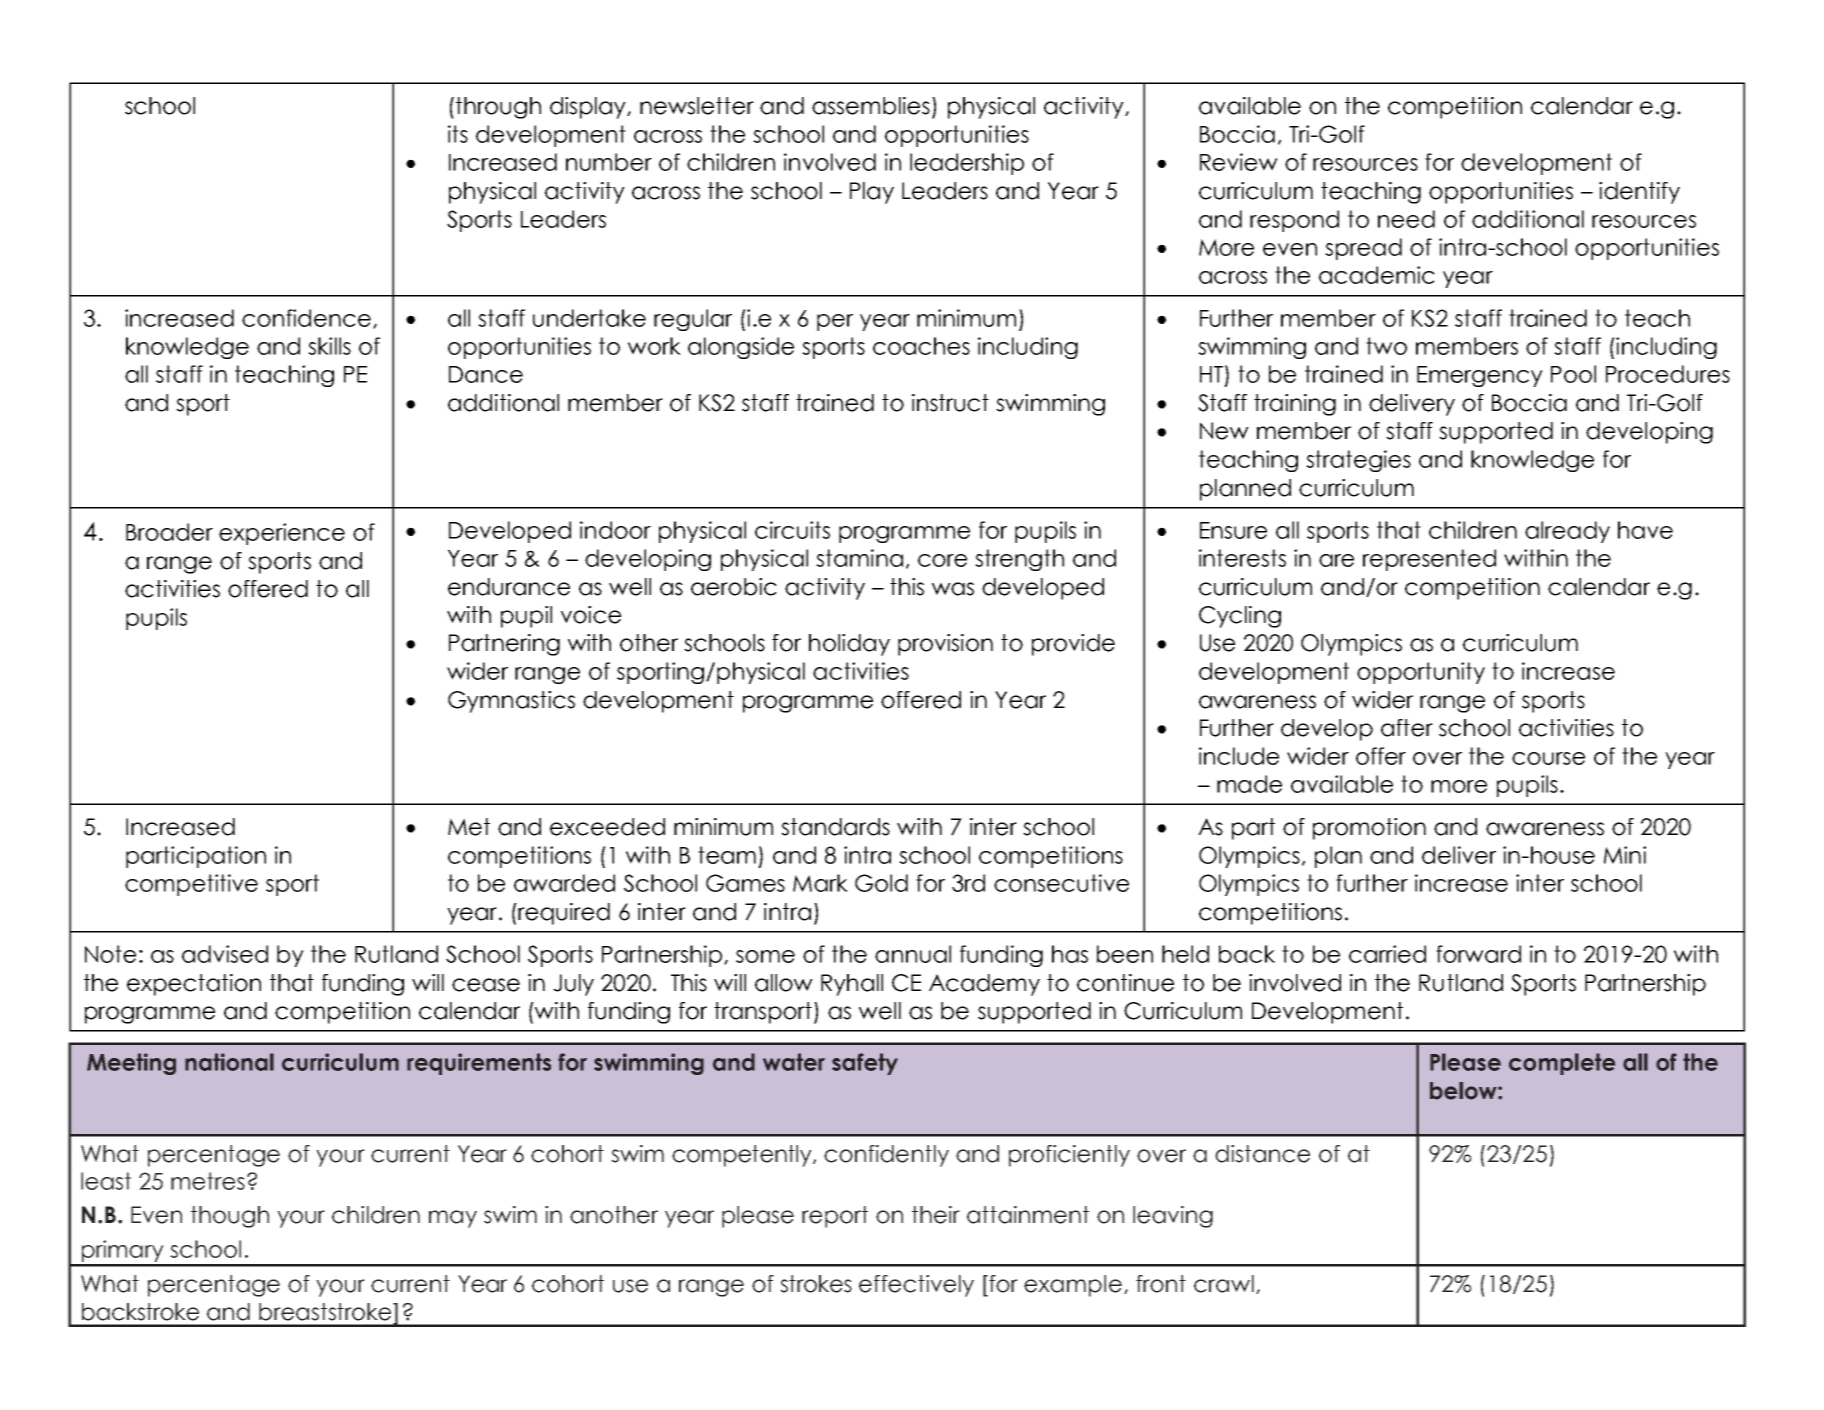 The image size is (1824, 1410). Describe the element at coordinates (1639, 193) in the page. I see `identify` at that location.
